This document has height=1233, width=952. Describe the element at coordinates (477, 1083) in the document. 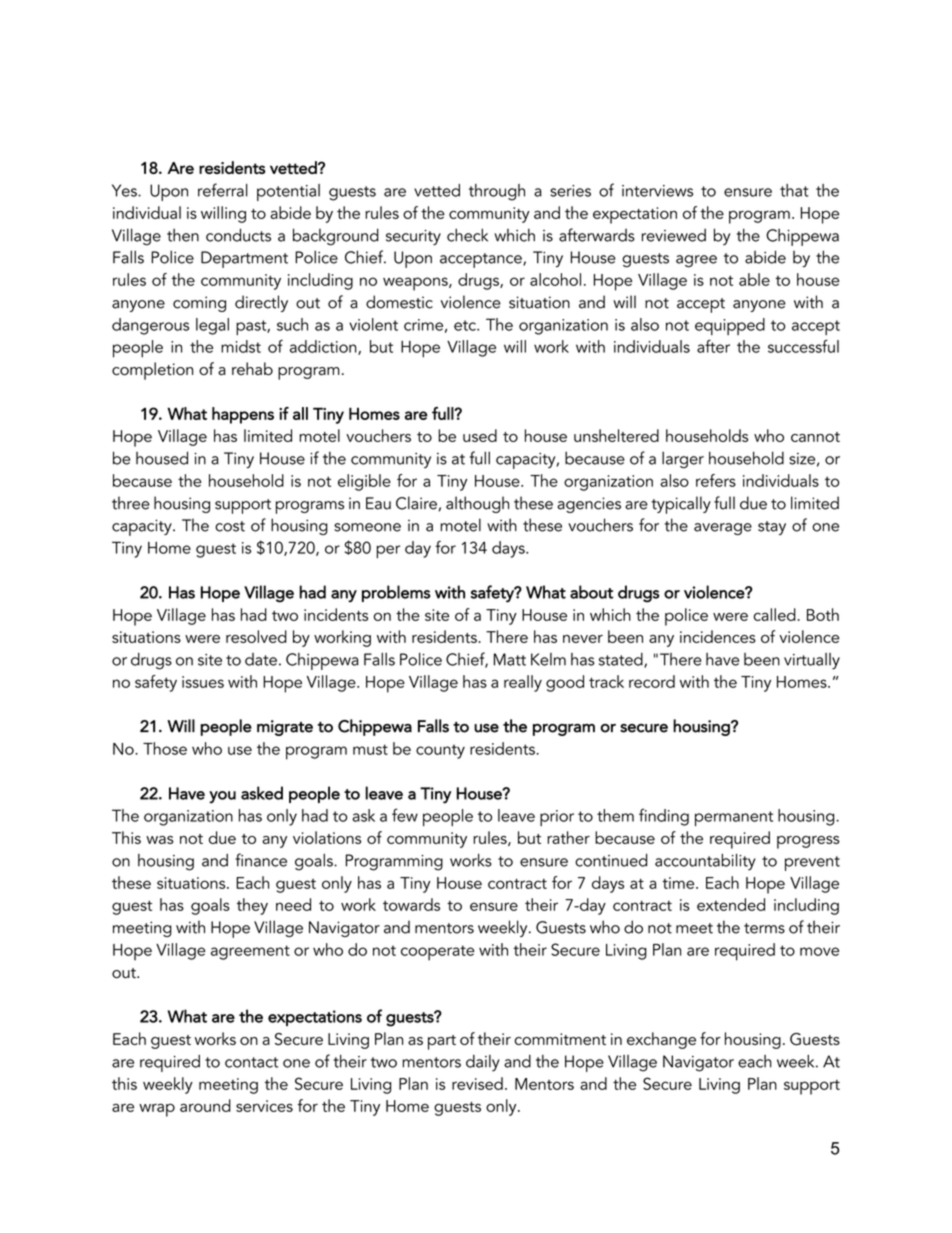

I see `revised` at that location.
